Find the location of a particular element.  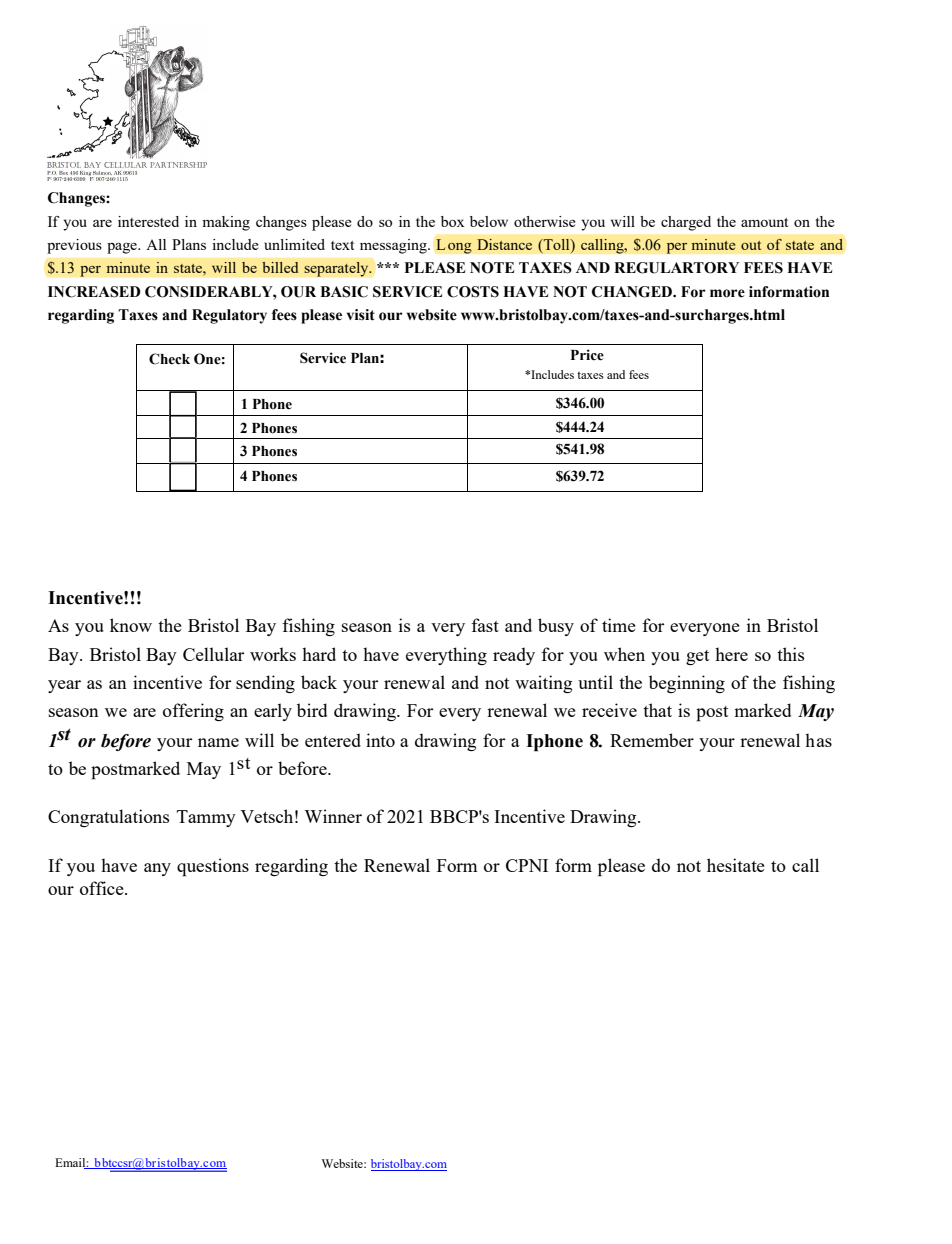

name is located at coordinates (218, 742).
